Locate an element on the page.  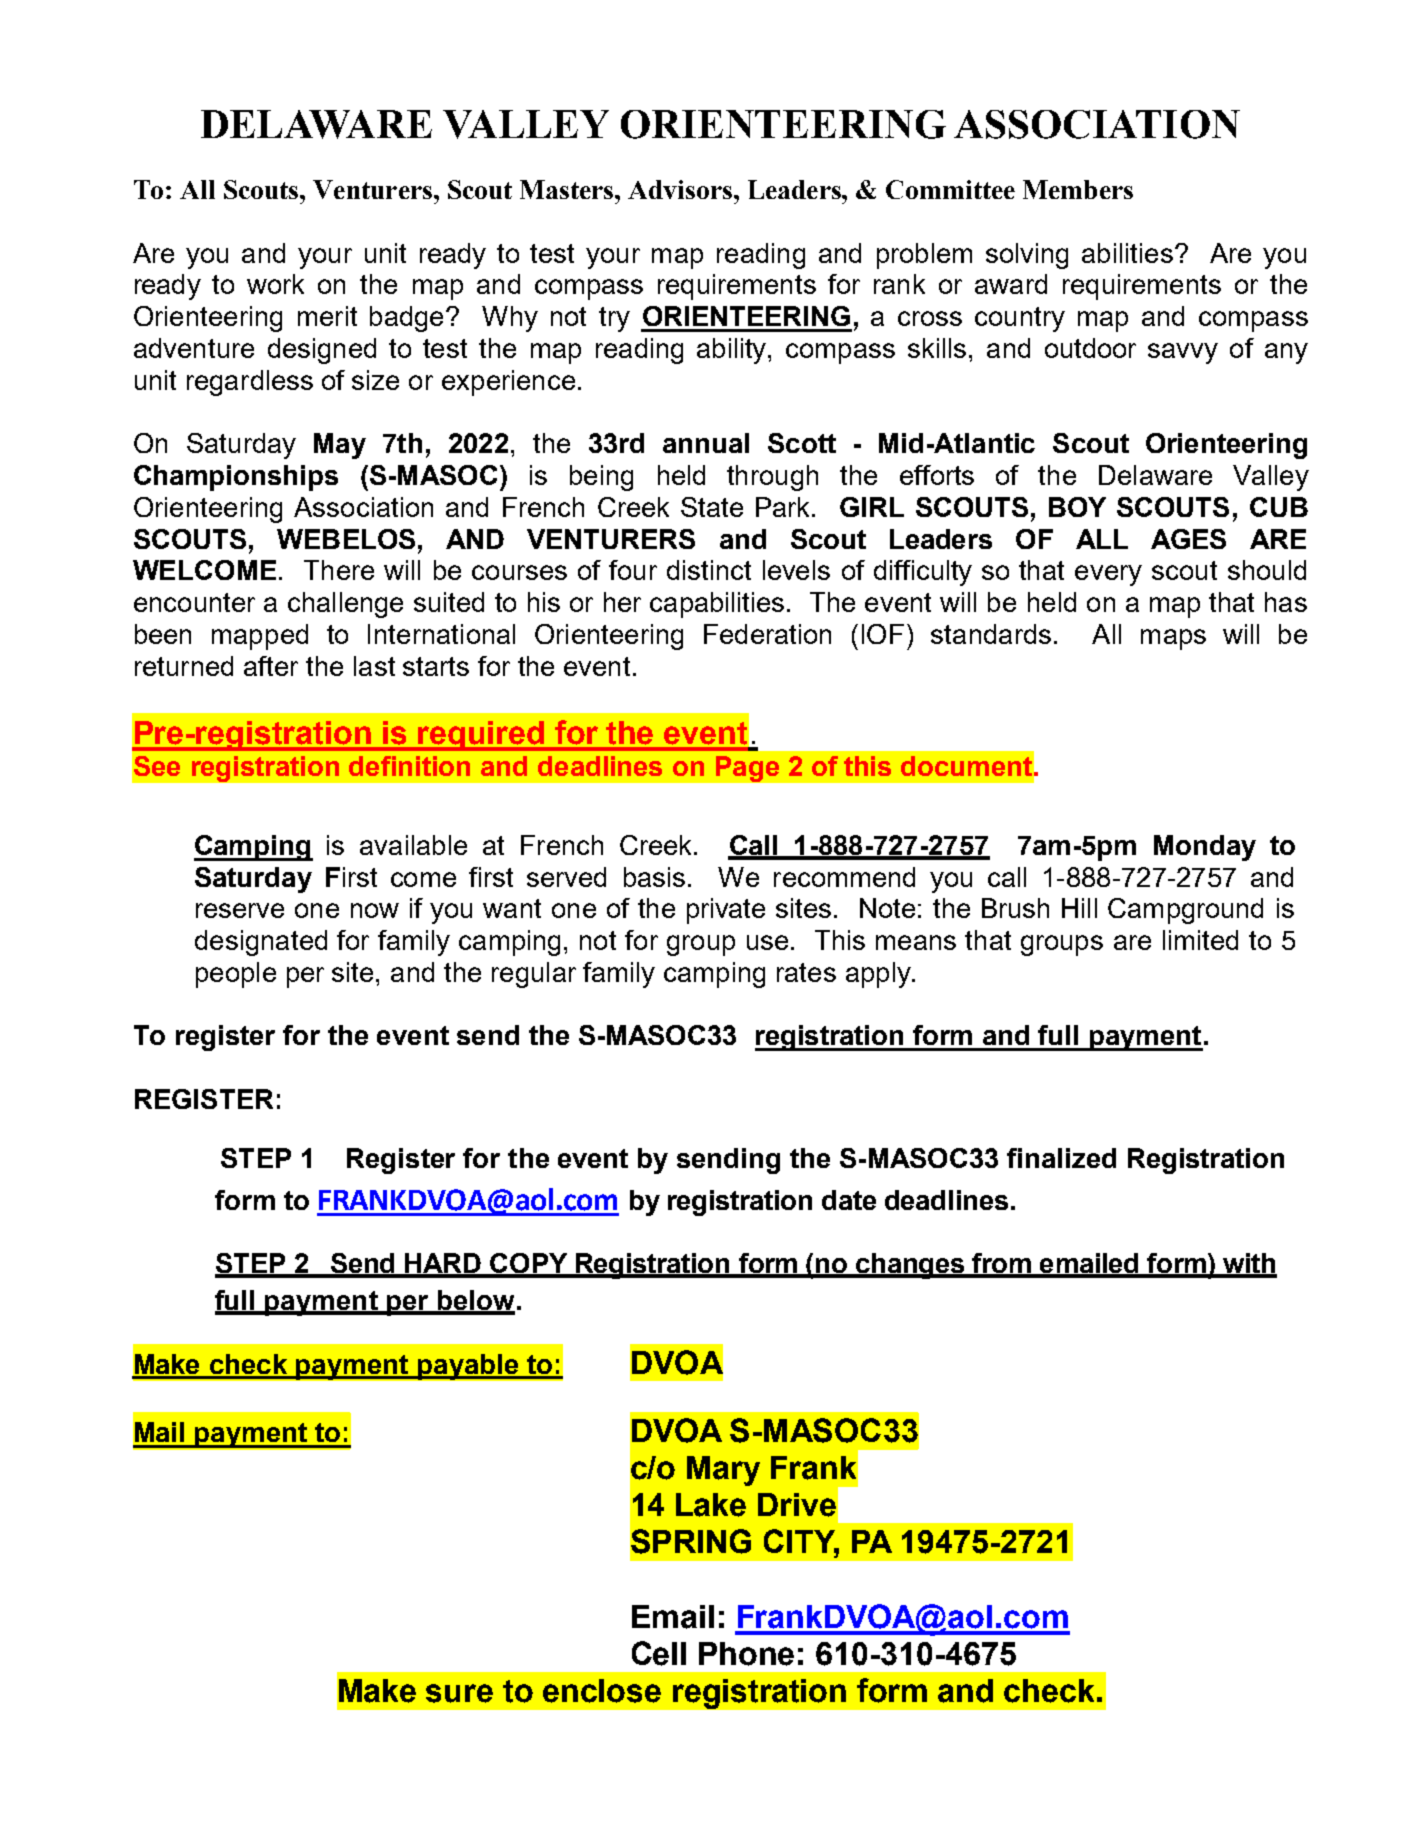
after is located at coordinates (271, 666).
